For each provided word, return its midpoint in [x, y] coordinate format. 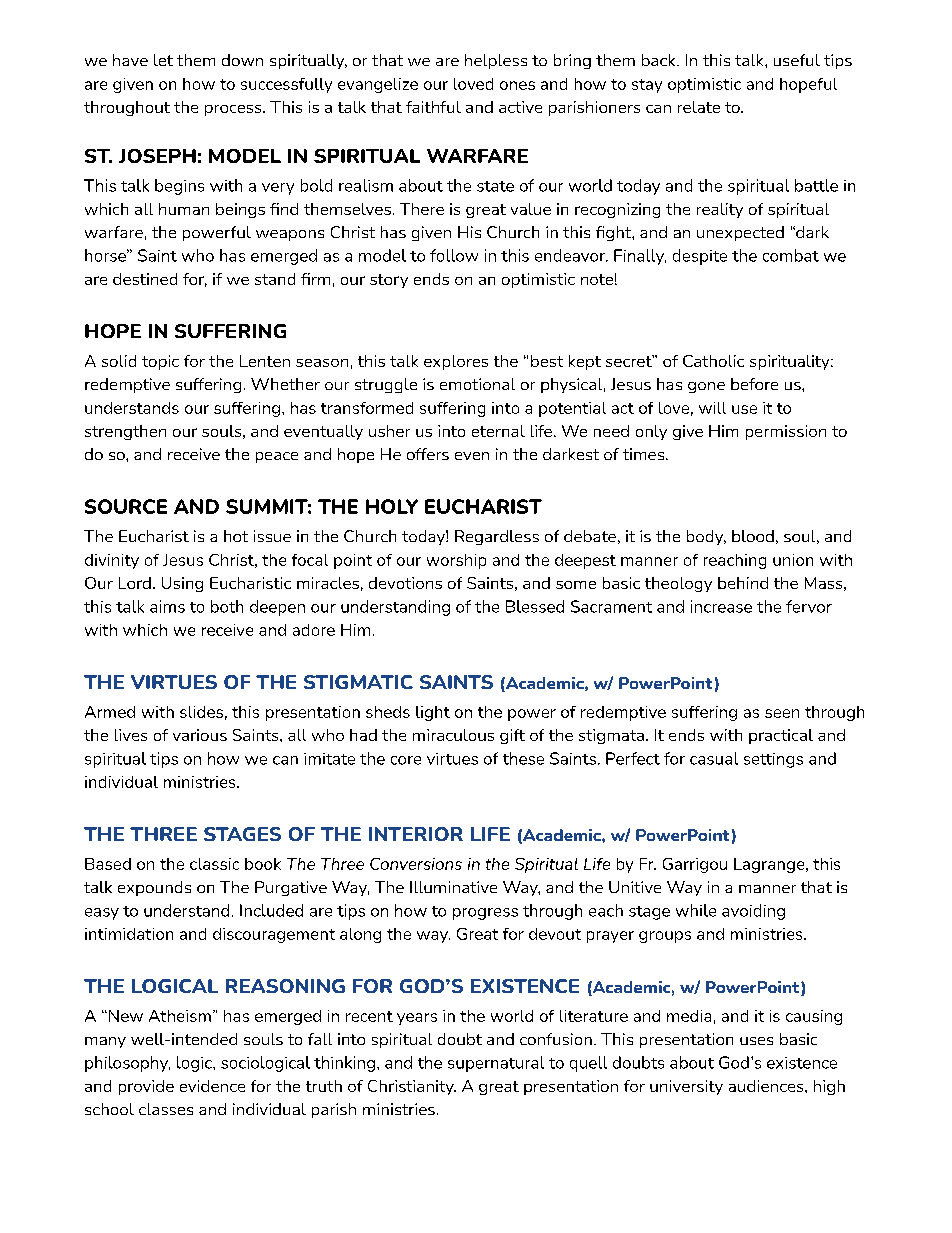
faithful [433, 107]
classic [214, 864]
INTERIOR [416, 834]
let [163, 60]
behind [743, 583]
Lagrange [770, 865]
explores [456, 362]
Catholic [713, 361]
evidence [212, 1086]
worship [456, 561]
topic [160, 362]
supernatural [496, 1064]
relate [699, 107]
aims [167, 606]
